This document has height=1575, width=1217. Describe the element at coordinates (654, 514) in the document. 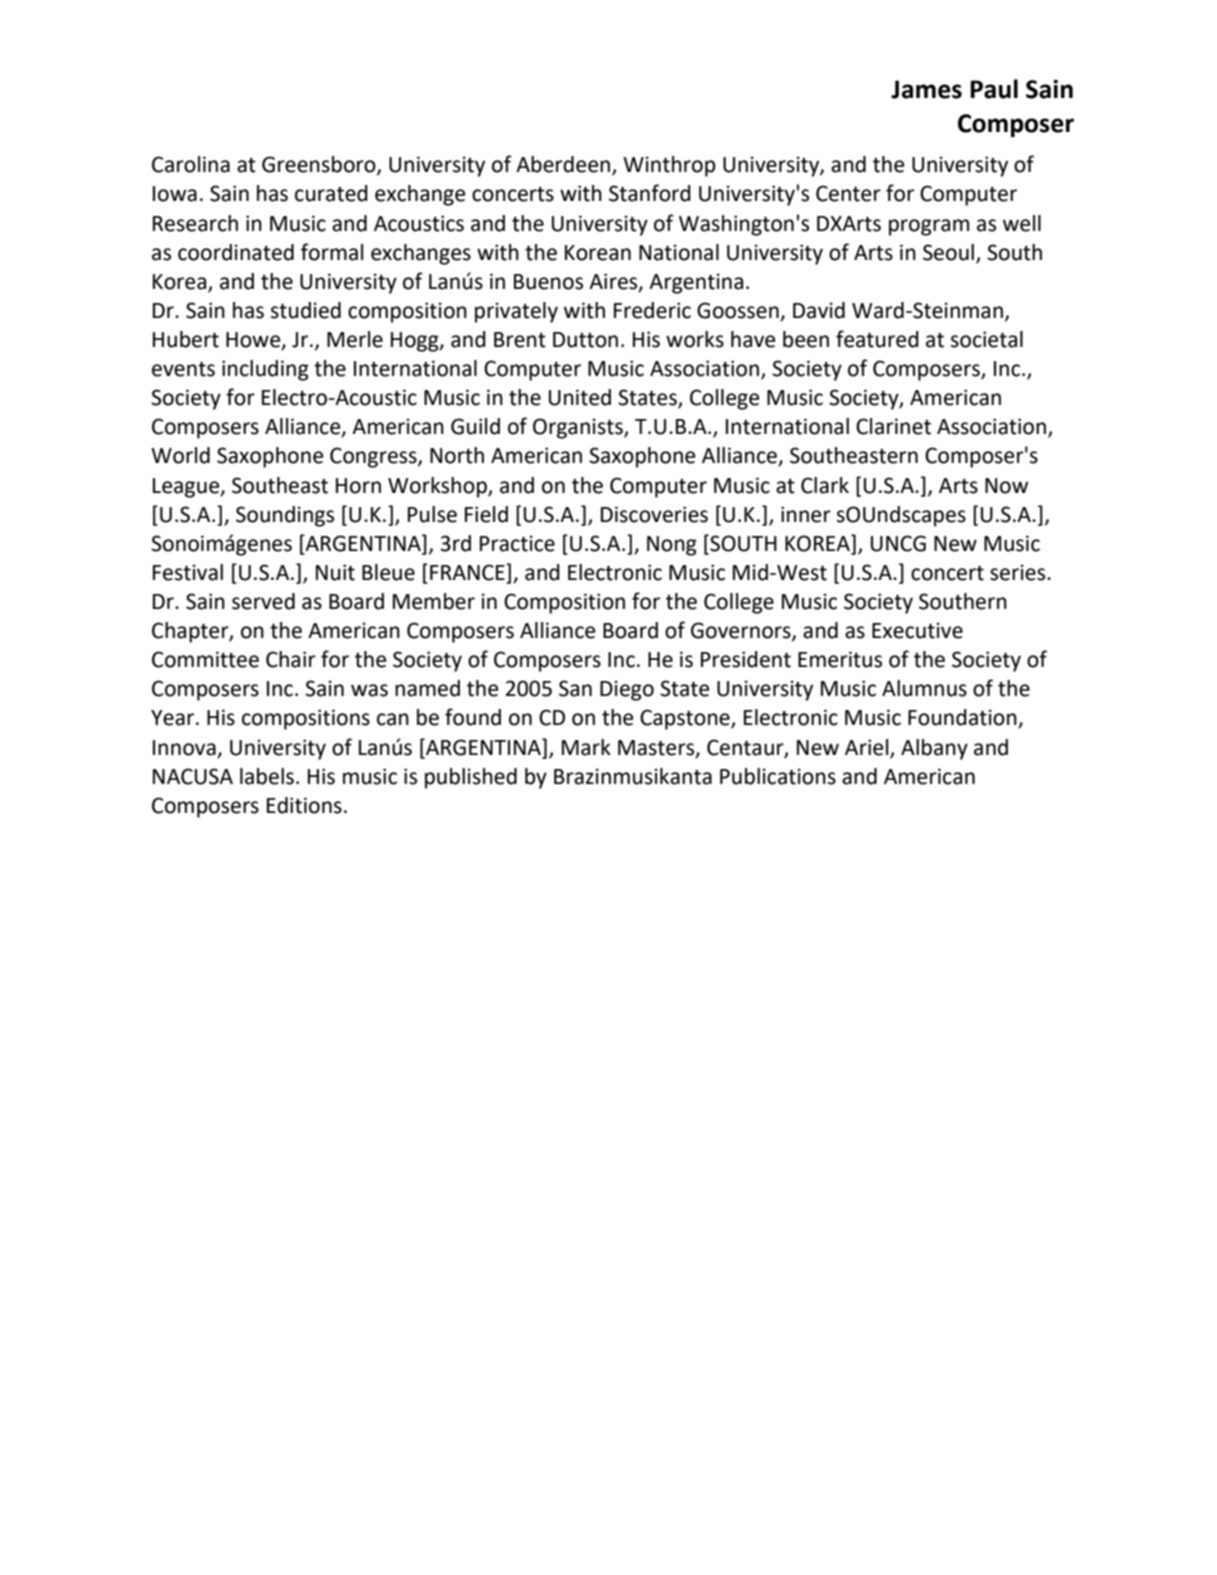

I see `Discoveries` at that location.
